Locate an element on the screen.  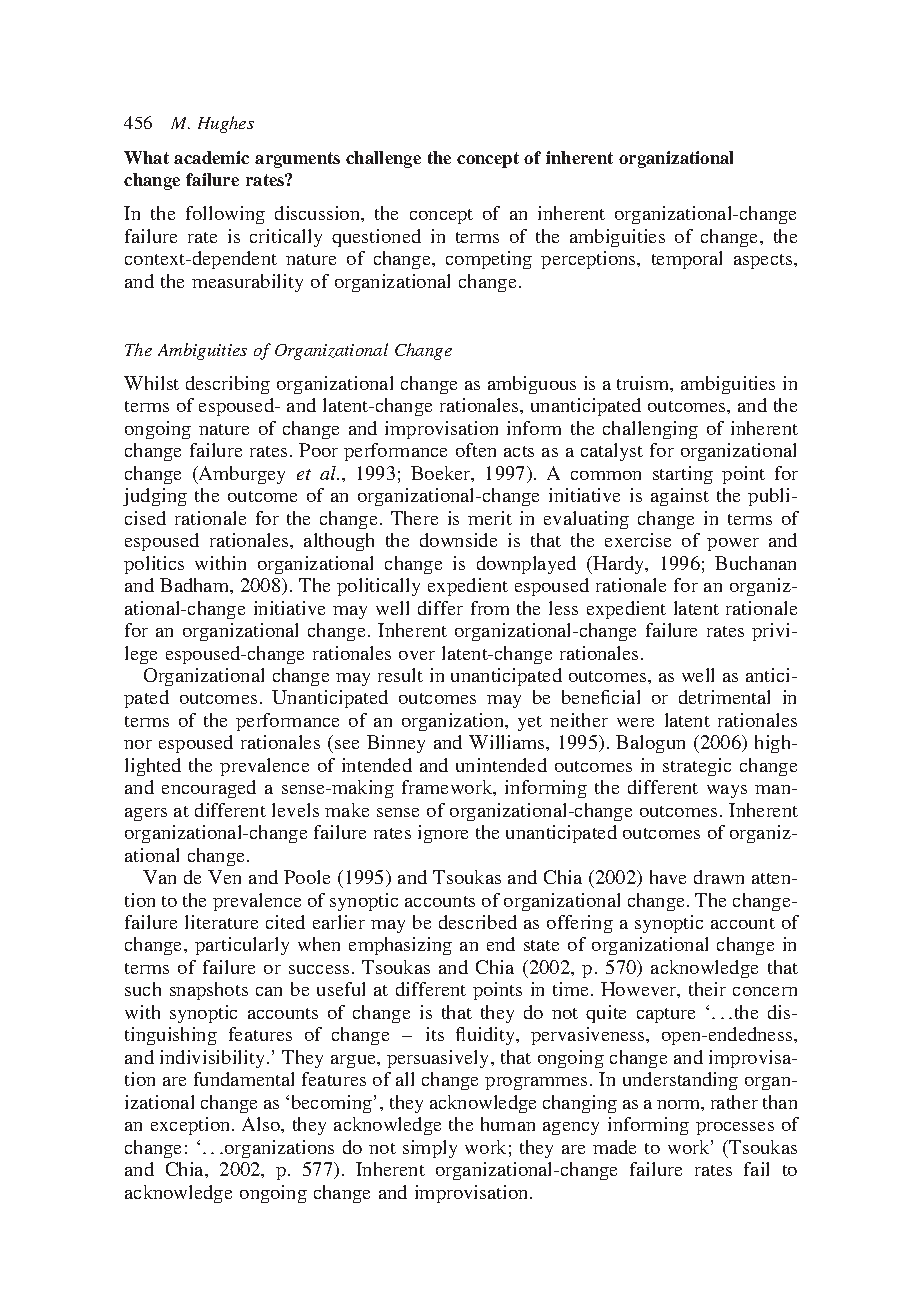
temporal is located at coordinates (687, 260).
